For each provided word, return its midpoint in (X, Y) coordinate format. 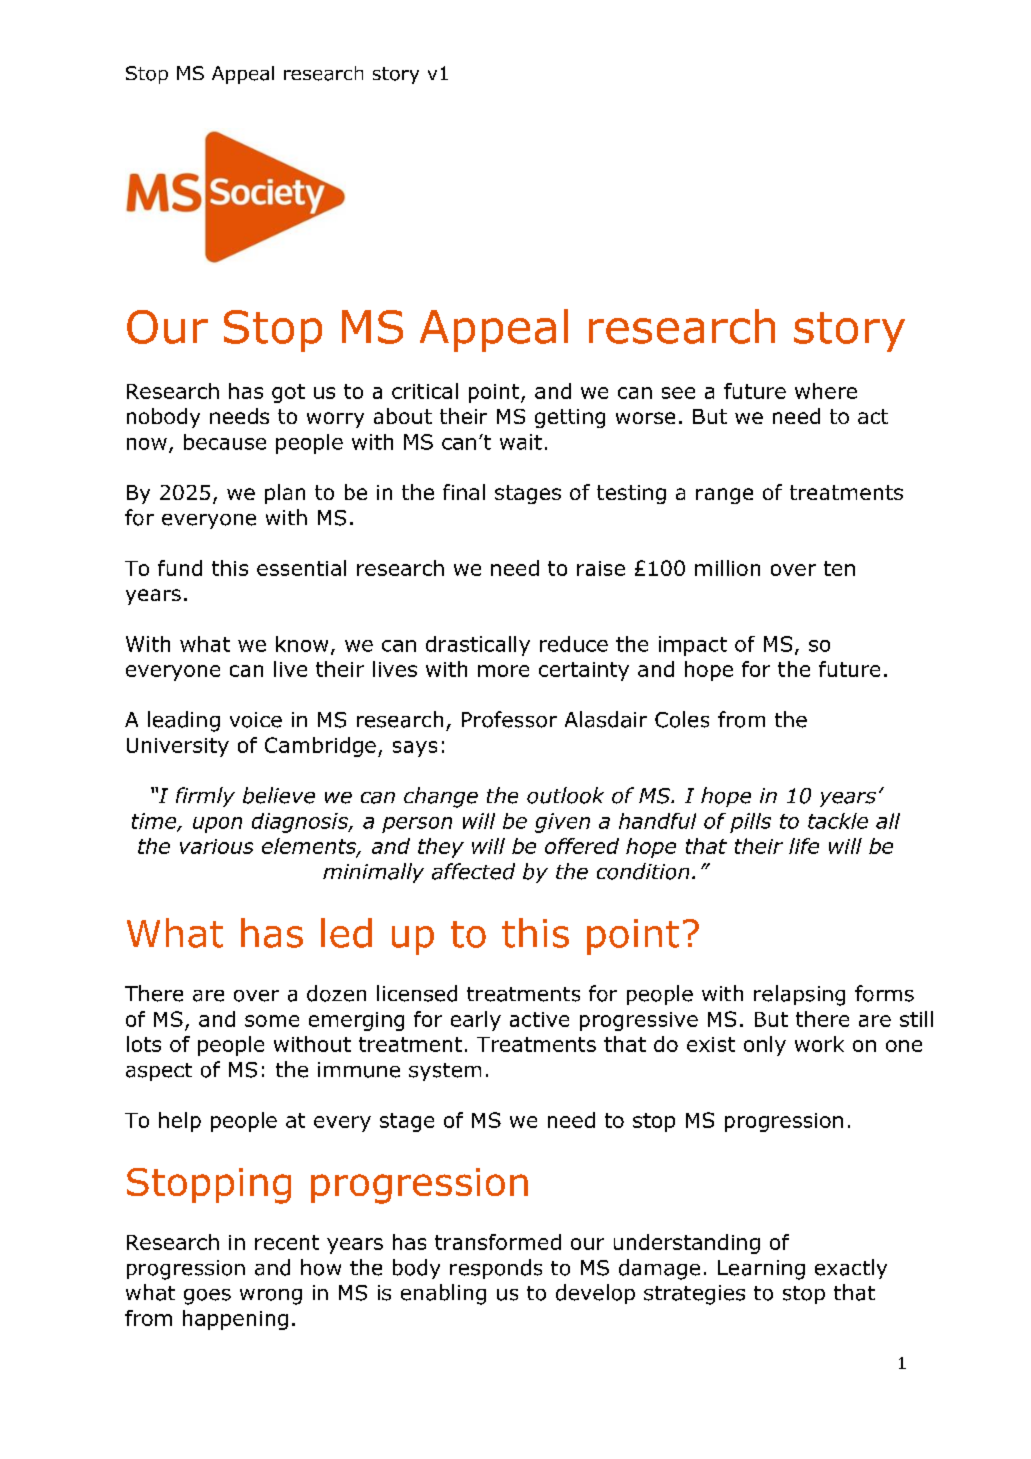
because (225, 442)
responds (496, 1269)
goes (207, 1297)
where (826, 391)
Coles (682, 719)
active (539, 1019)
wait (521, 442)
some (272, 1021)
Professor (509, 719)
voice (256, 720)
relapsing (799, 995)
